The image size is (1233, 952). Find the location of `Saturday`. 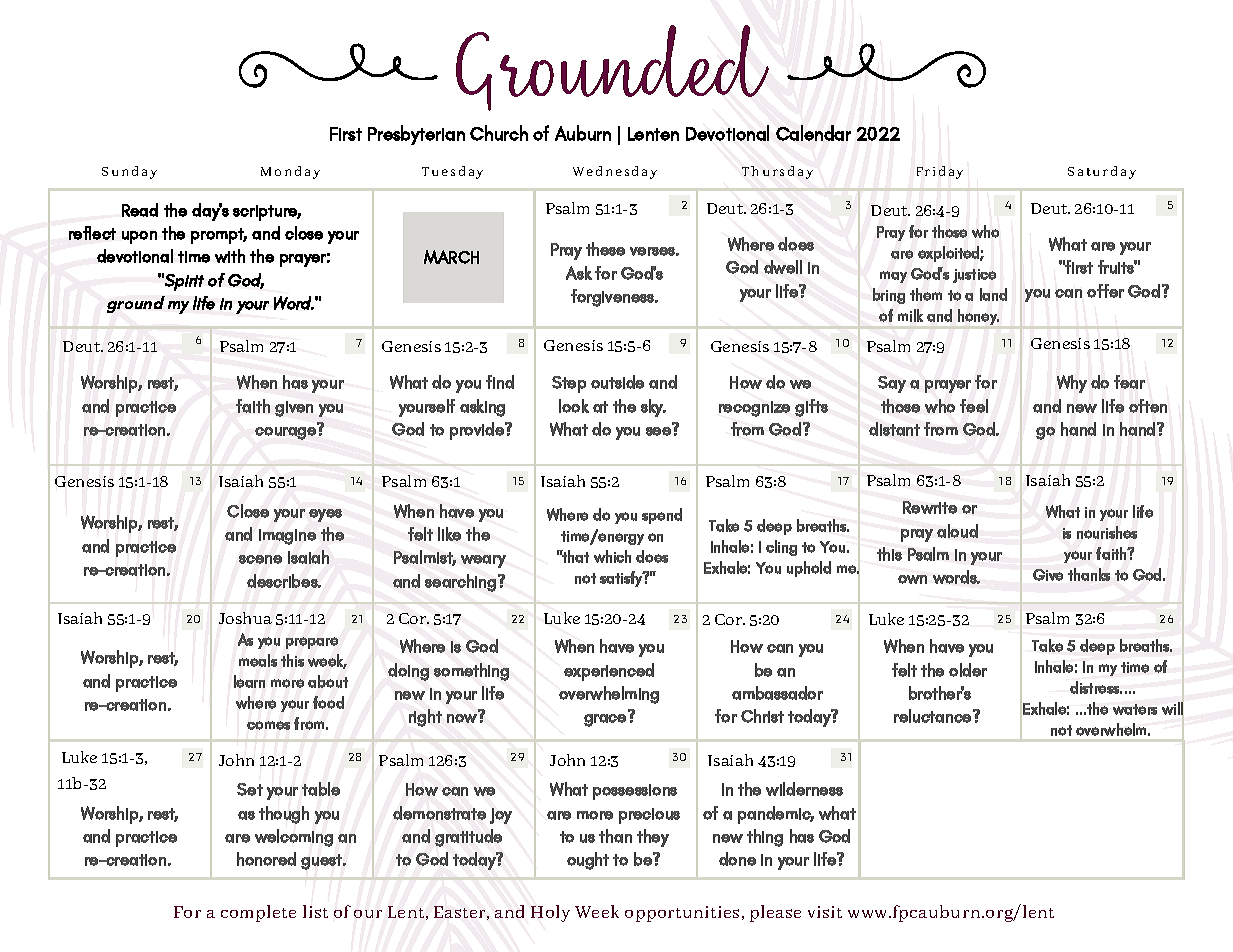

Saturday is located at coordinates (1102, 172).
